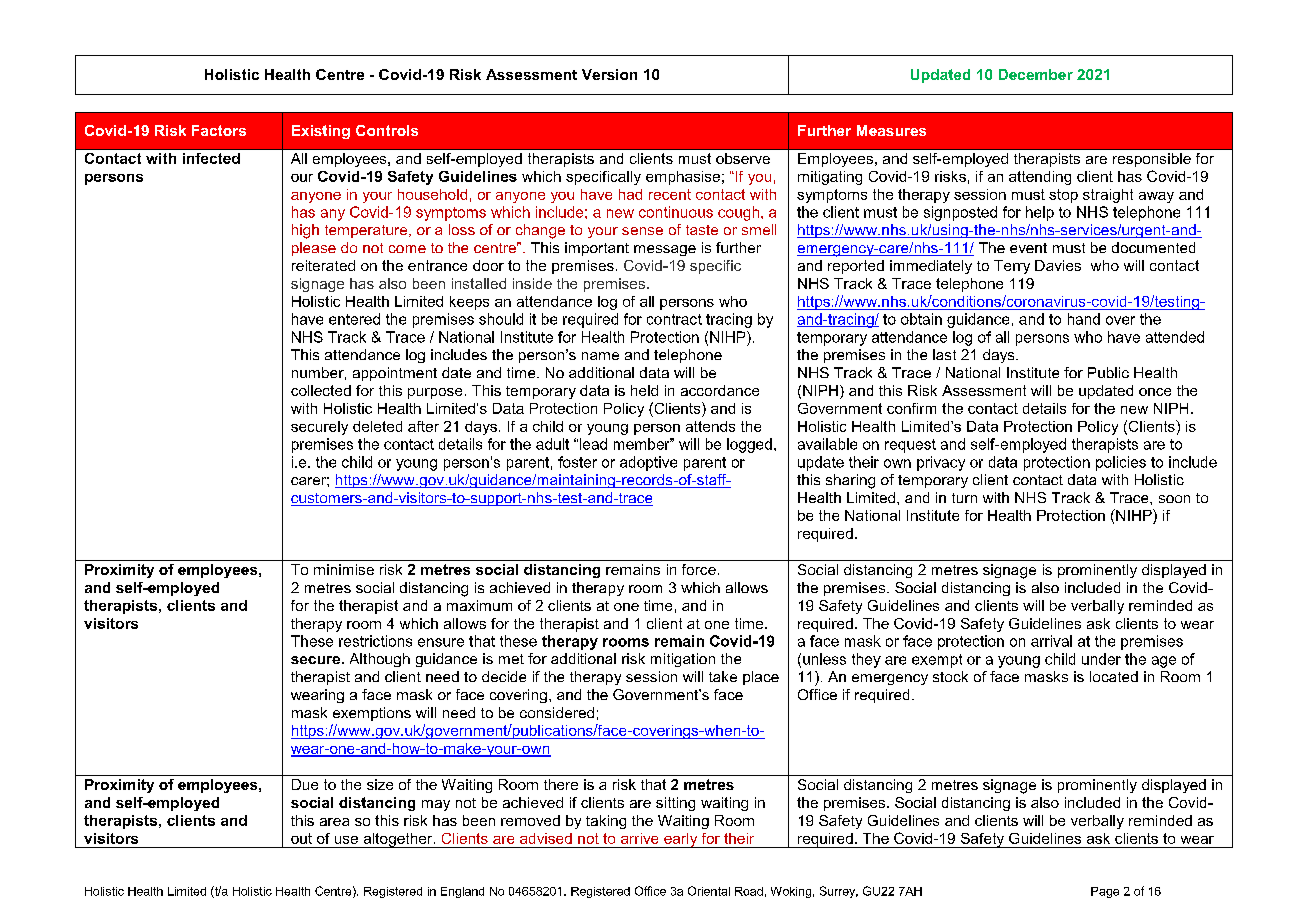 Image resolution: width=1308 pixels, height=924 pixels. Describe the element at coordinates (709, 891) in the screenshot. I see `Oriental` at that location.
